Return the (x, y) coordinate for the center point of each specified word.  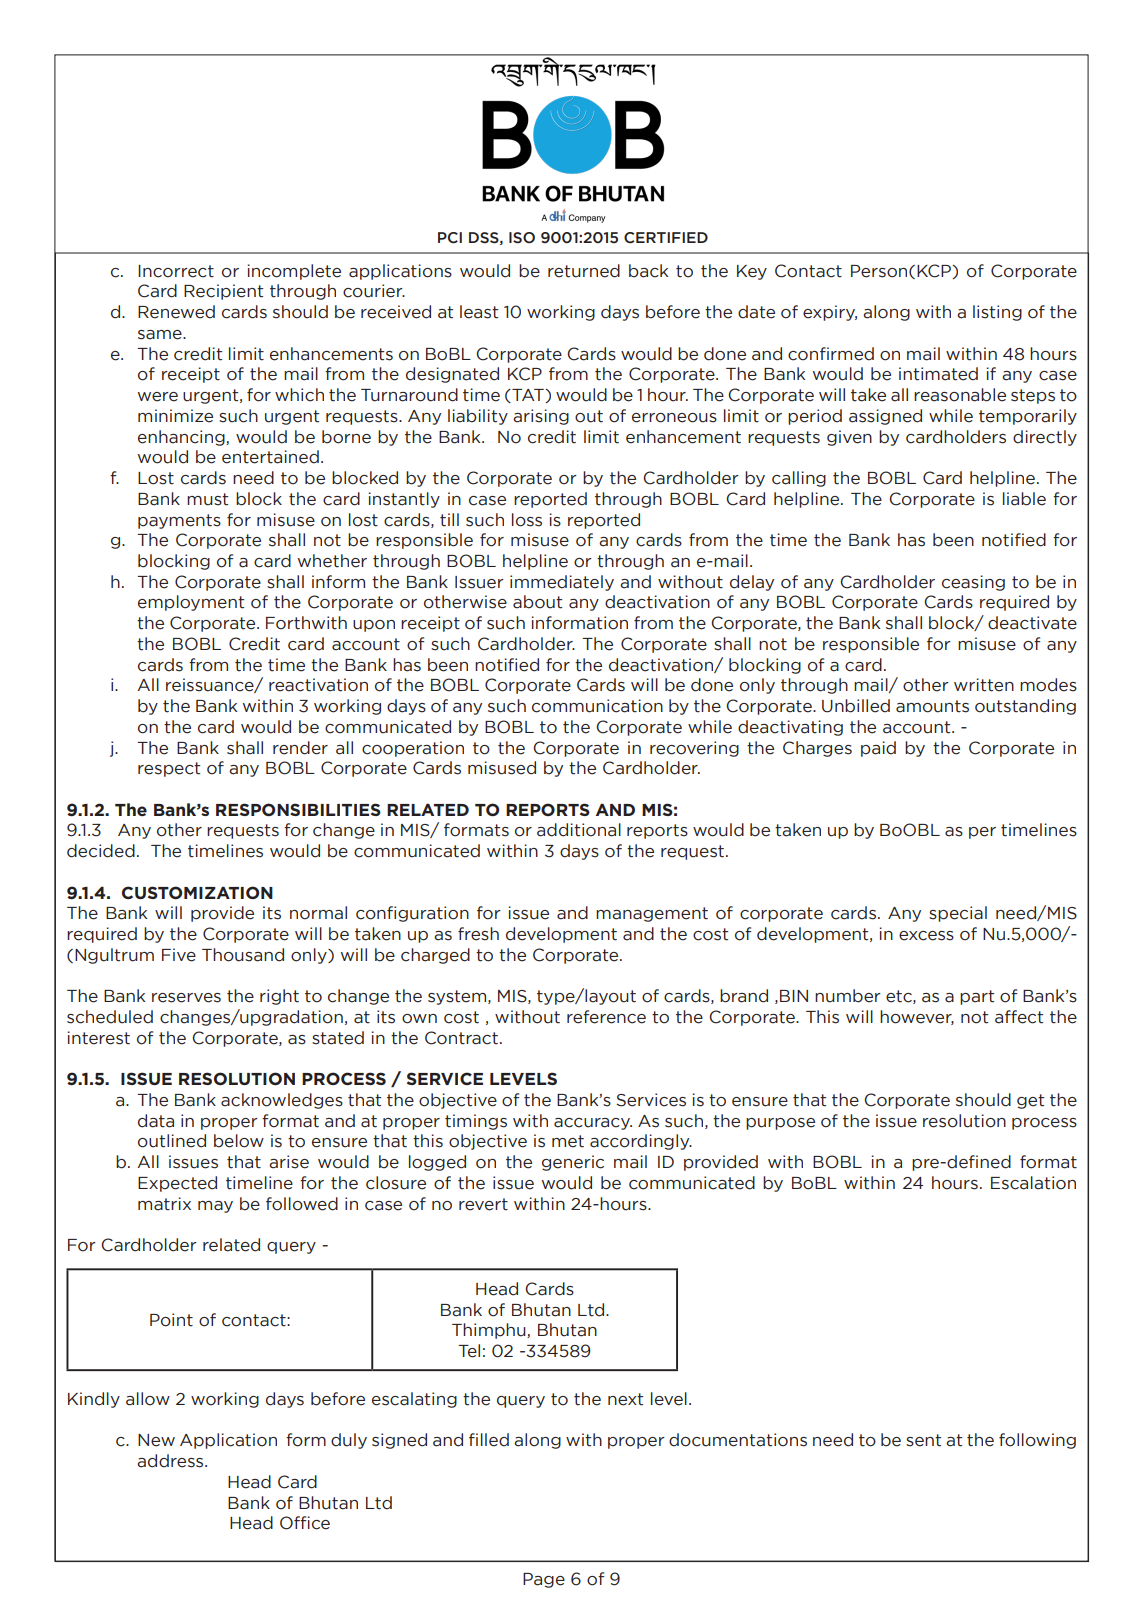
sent (923, 1440)
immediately (562, 583)
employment (191, 603)
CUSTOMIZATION (197, 892)
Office (305, 1523)
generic (573, 1163)
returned (584, 271)
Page (544, 1580)
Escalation (1033, 1183)
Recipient (223, 292)
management (652, 914)
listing (997, 313)
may (215, 1207)
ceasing (973, 583)
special (958, 914)
